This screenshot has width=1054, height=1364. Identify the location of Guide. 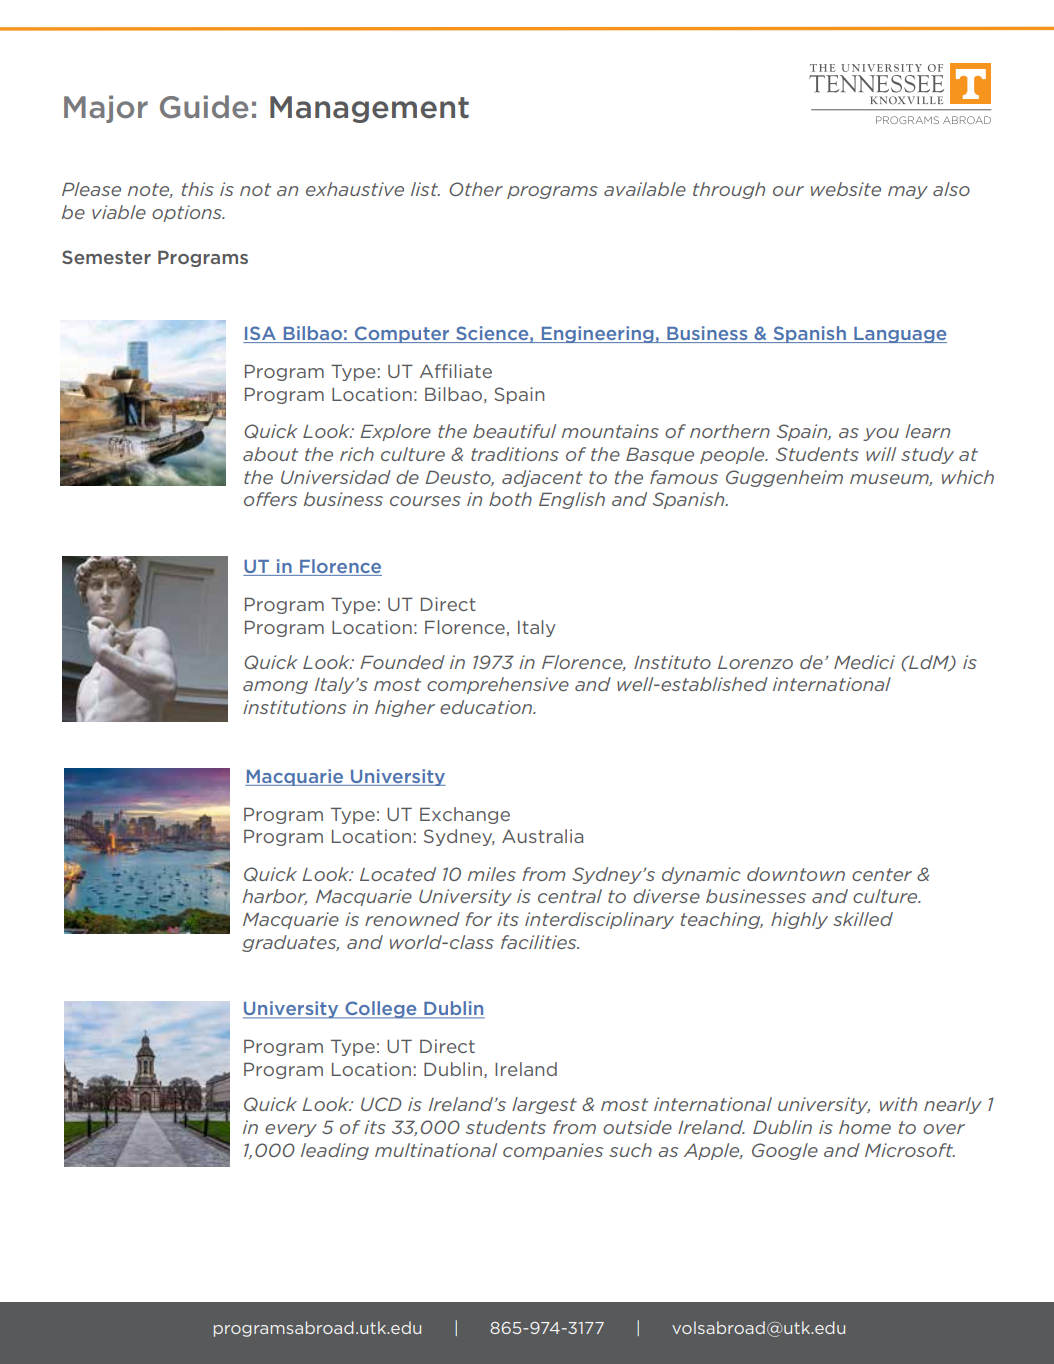
(204, 107).
